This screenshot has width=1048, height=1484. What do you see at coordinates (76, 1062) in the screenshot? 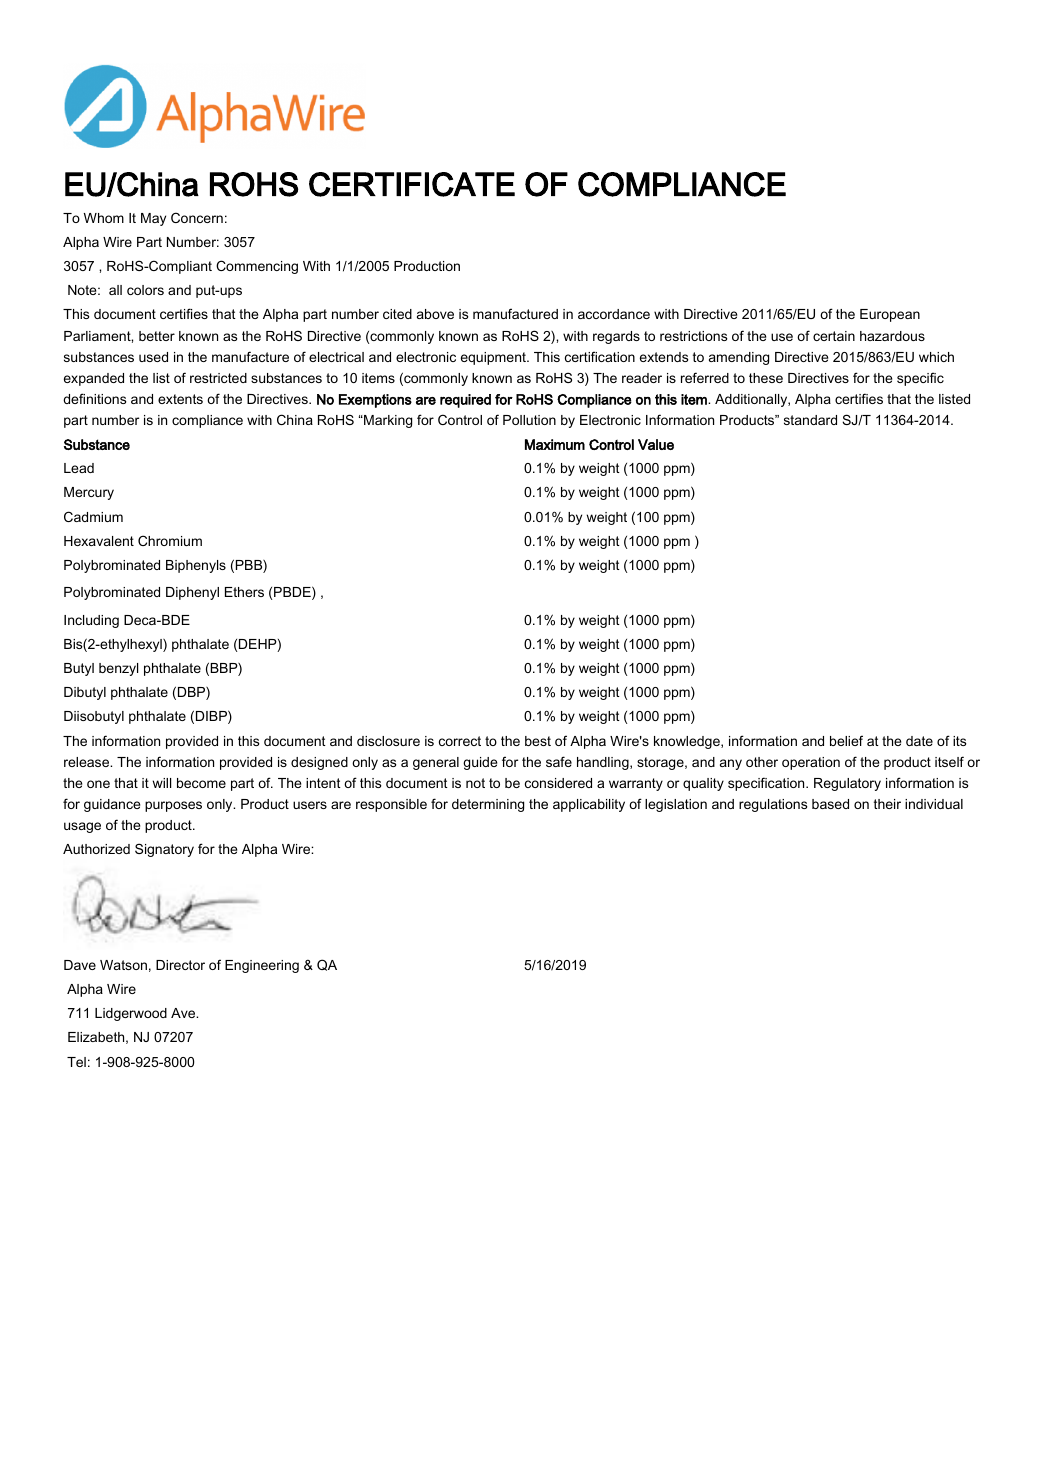
I see `Tel` at bounding box center [76, 1062].
